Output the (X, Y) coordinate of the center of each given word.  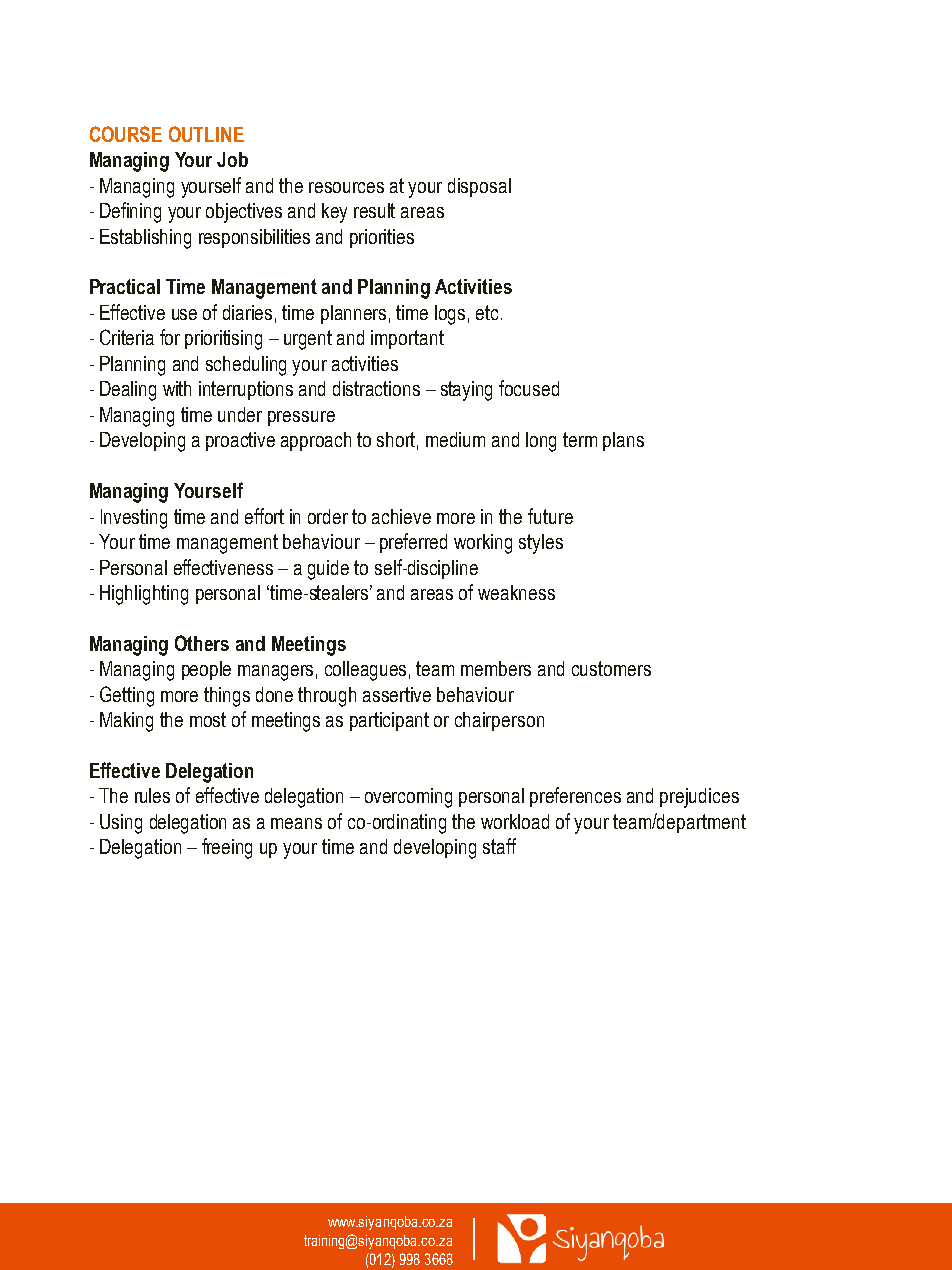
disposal (479, 187)
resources (346, 187)
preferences (575, 797)
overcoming (408, 798)
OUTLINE (206, 134)
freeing (227, 848)
